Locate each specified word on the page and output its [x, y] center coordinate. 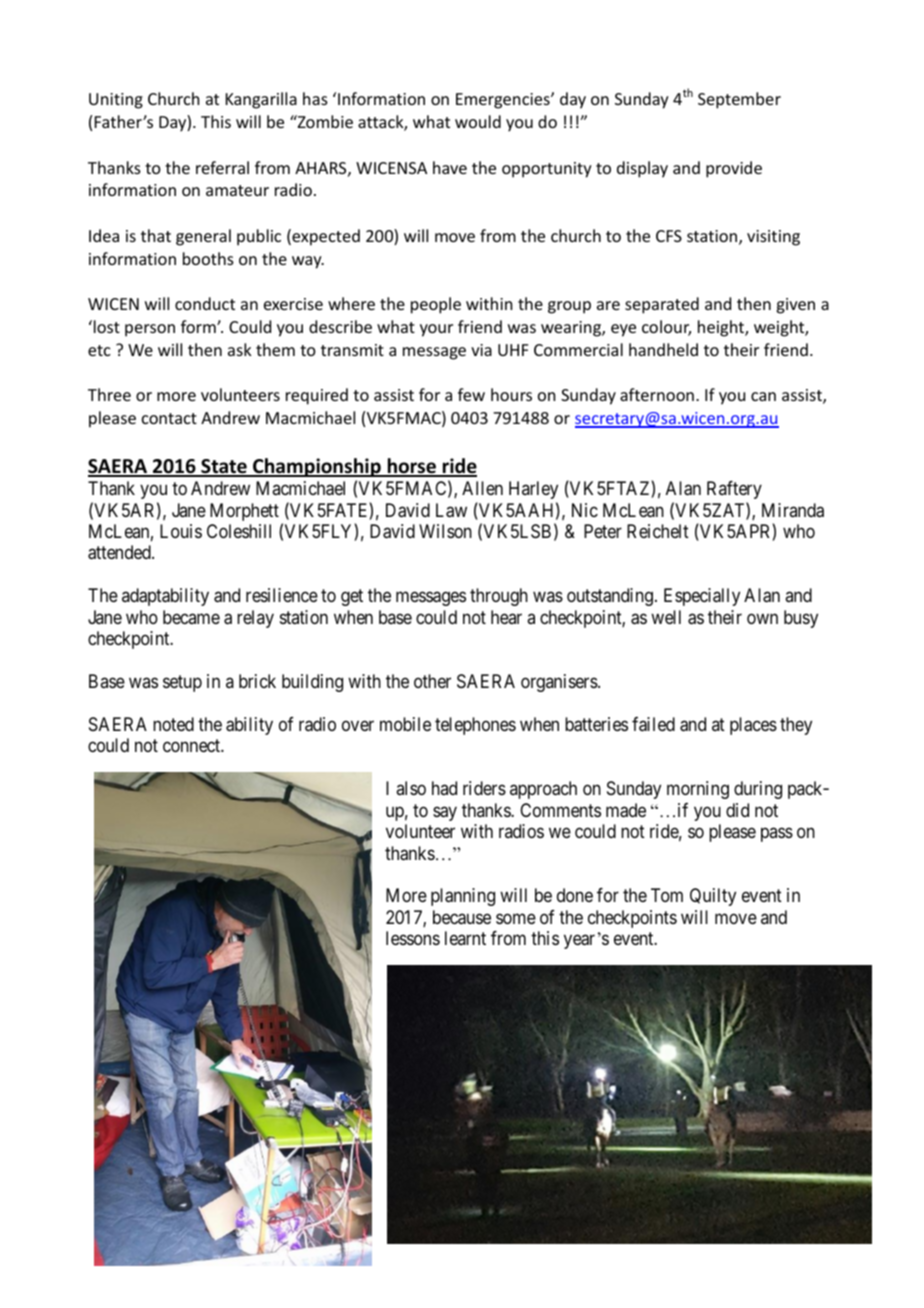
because [462, 917]
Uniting [116, 101]
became [191, 617]
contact [169, 418]
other [432, 681]
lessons [413, 938]
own [762, 618]
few [471, 394]
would [478, 121]
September [739, 100]
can [763, 396]
